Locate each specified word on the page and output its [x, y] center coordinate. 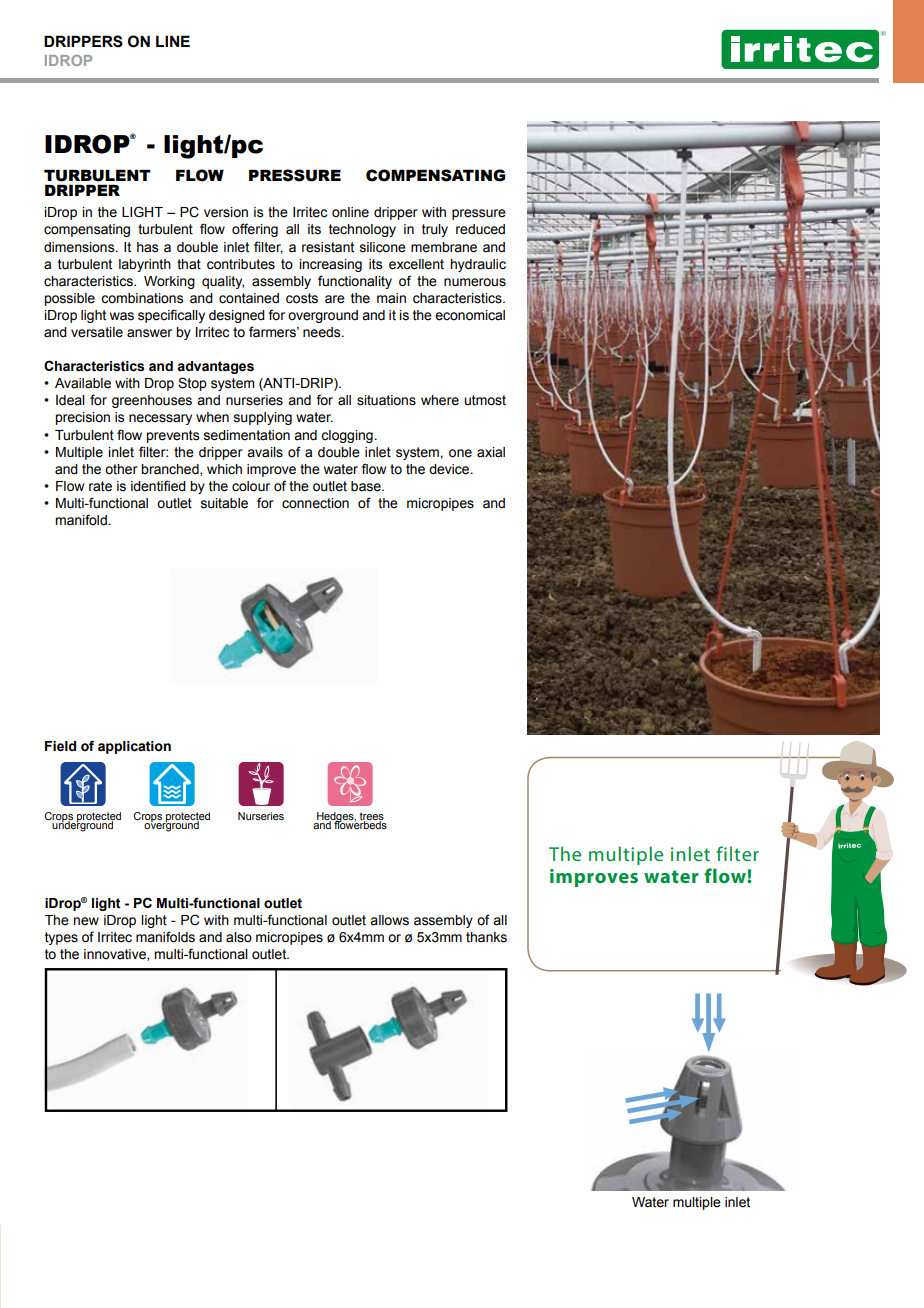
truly [435, 230]
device [450, 469]
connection [315, 503]
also [239, 937]
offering [255, 230]
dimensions [80, 247]
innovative [116, 955]
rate [100, 486]
